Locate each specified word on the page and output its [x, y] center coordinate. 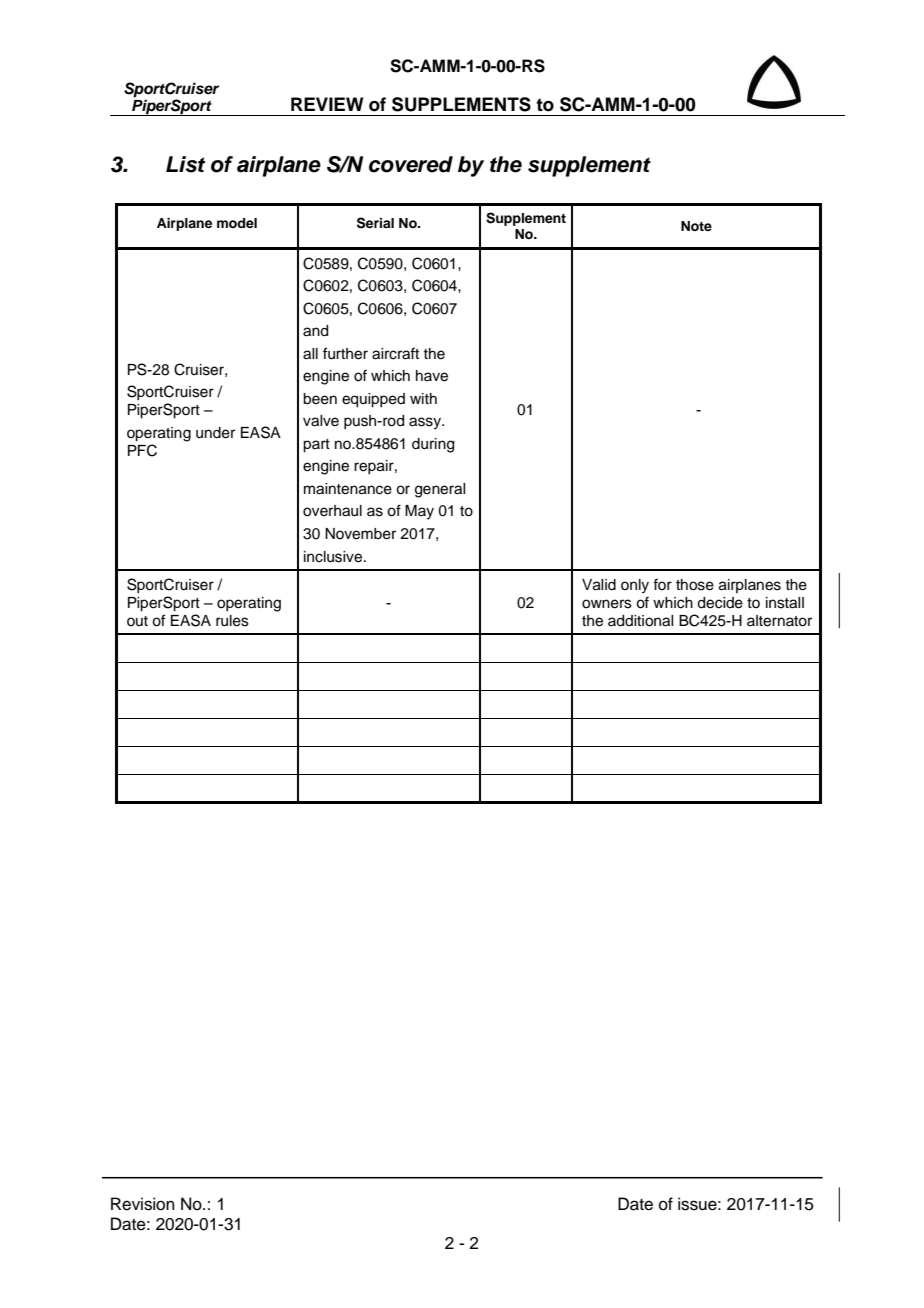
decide [720, 603]
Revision [143, 1204]
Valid [599, 585]
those [695, 585]
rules [232, 621]
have [432, 376]
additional [640, 621]
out [137, 621]
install [785, 603]
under [215, 433]
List [186, 164]
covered [411, 164]
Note [696, 226]
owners [607, 604]
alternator [779, 621]
